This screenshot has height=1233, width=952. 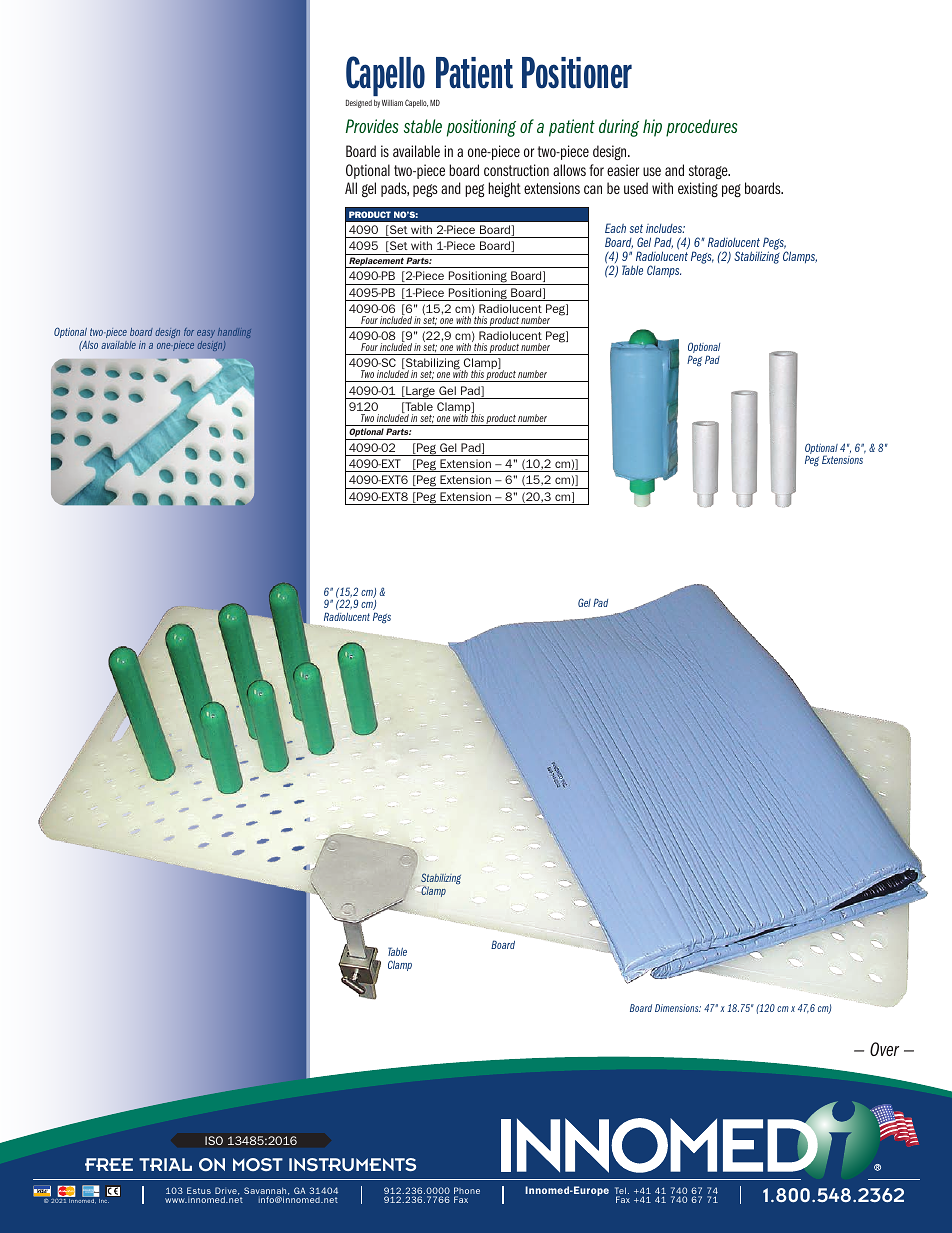 What do you see at coordinates (376, 262) in the screenshot?
I see `Replacement` at bounding box center [376, 262].
